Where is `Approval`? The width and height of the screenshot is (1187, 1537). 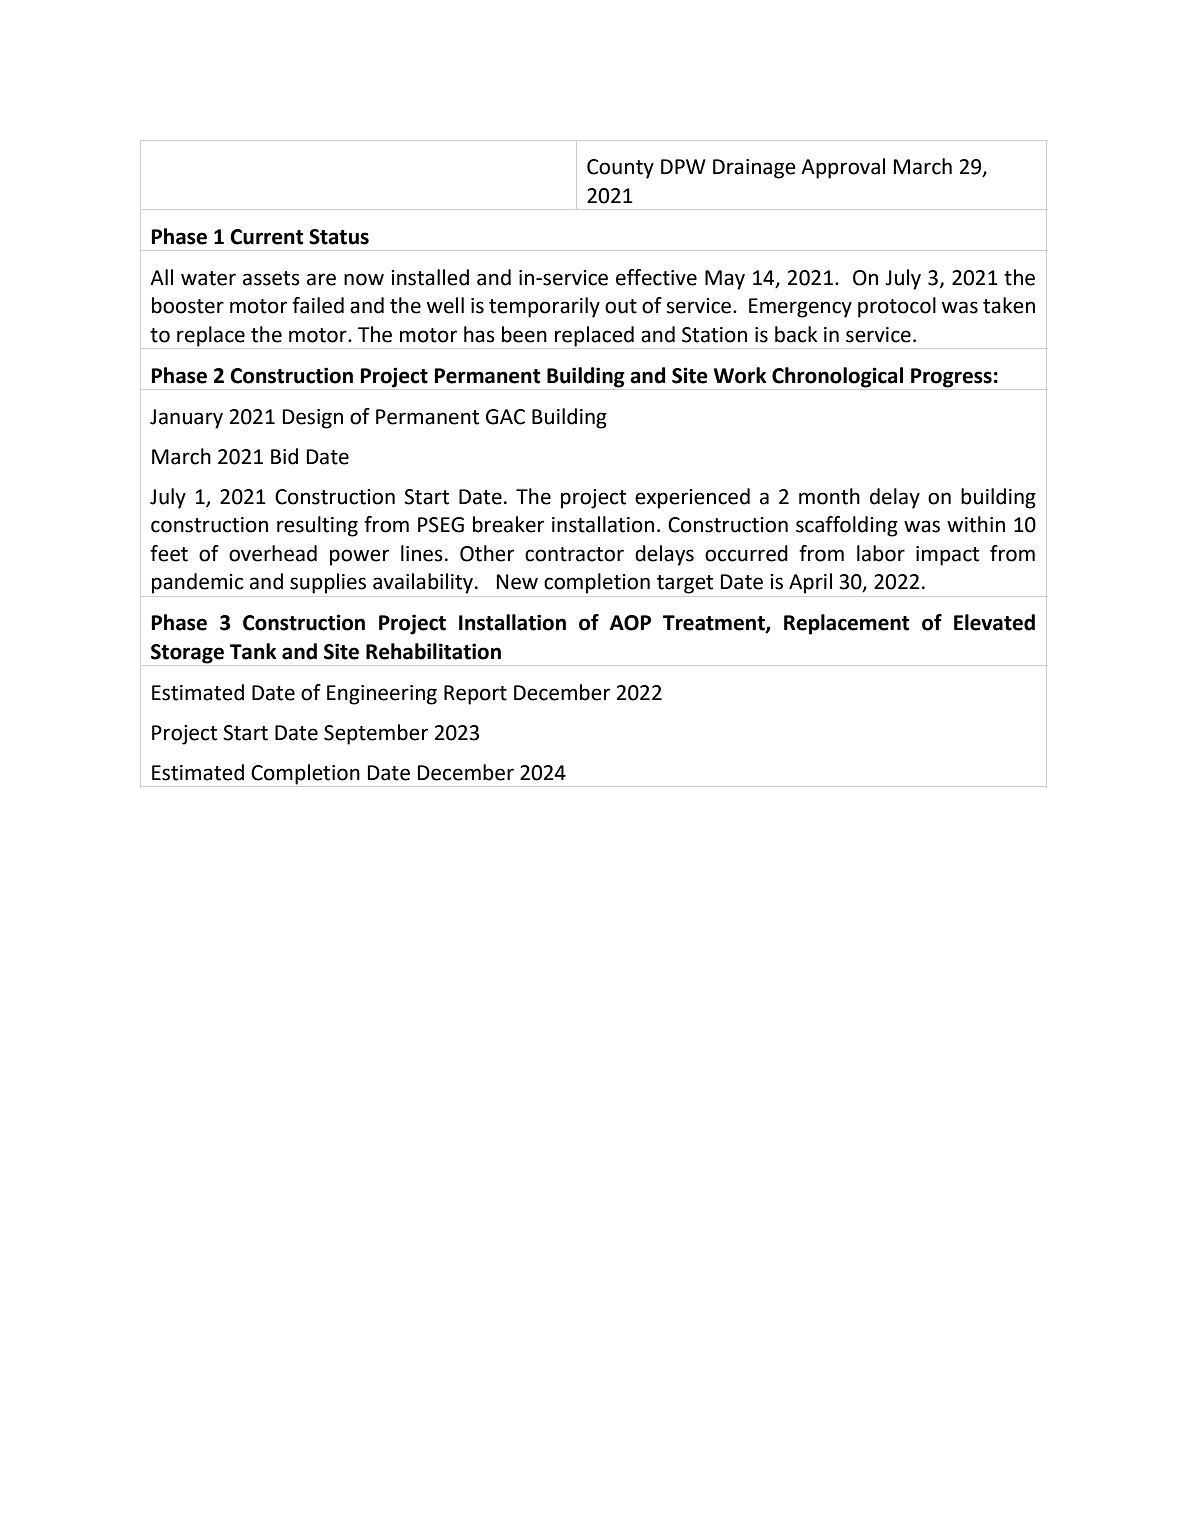
Approval is located at coordinates (843, 168).
